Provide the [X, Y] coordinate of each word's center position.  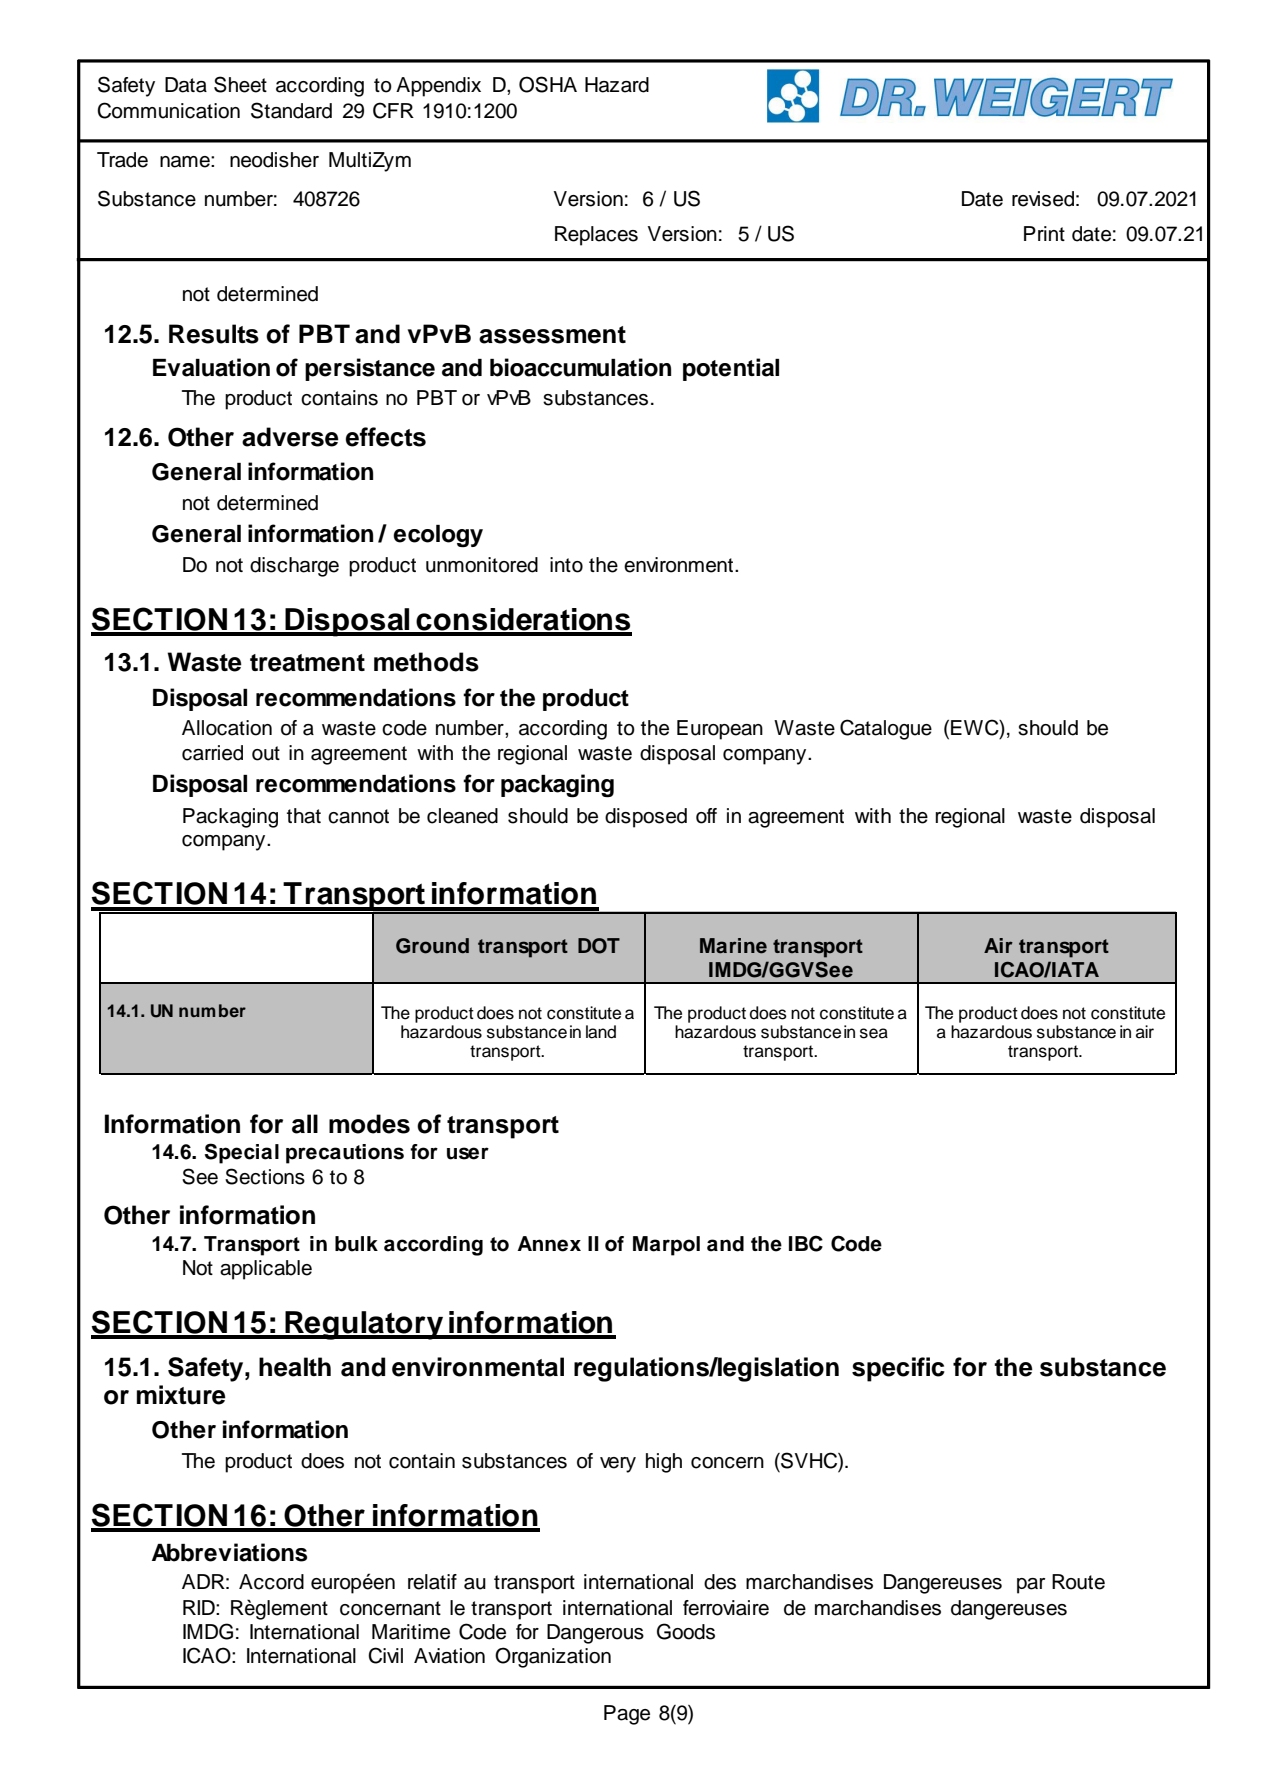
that [304, 816]
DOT [599, 946]
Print [1044, 233]
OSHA [548, 84]
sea [874, 1033]
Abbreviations [229, 1552]
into [566, 565]
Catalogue [886, 729]
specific [898, 1369]
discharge [294, 567]
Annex [549, 1244]
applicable [266, 1270]
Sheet [240, 84]
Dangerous [595, 1634]
